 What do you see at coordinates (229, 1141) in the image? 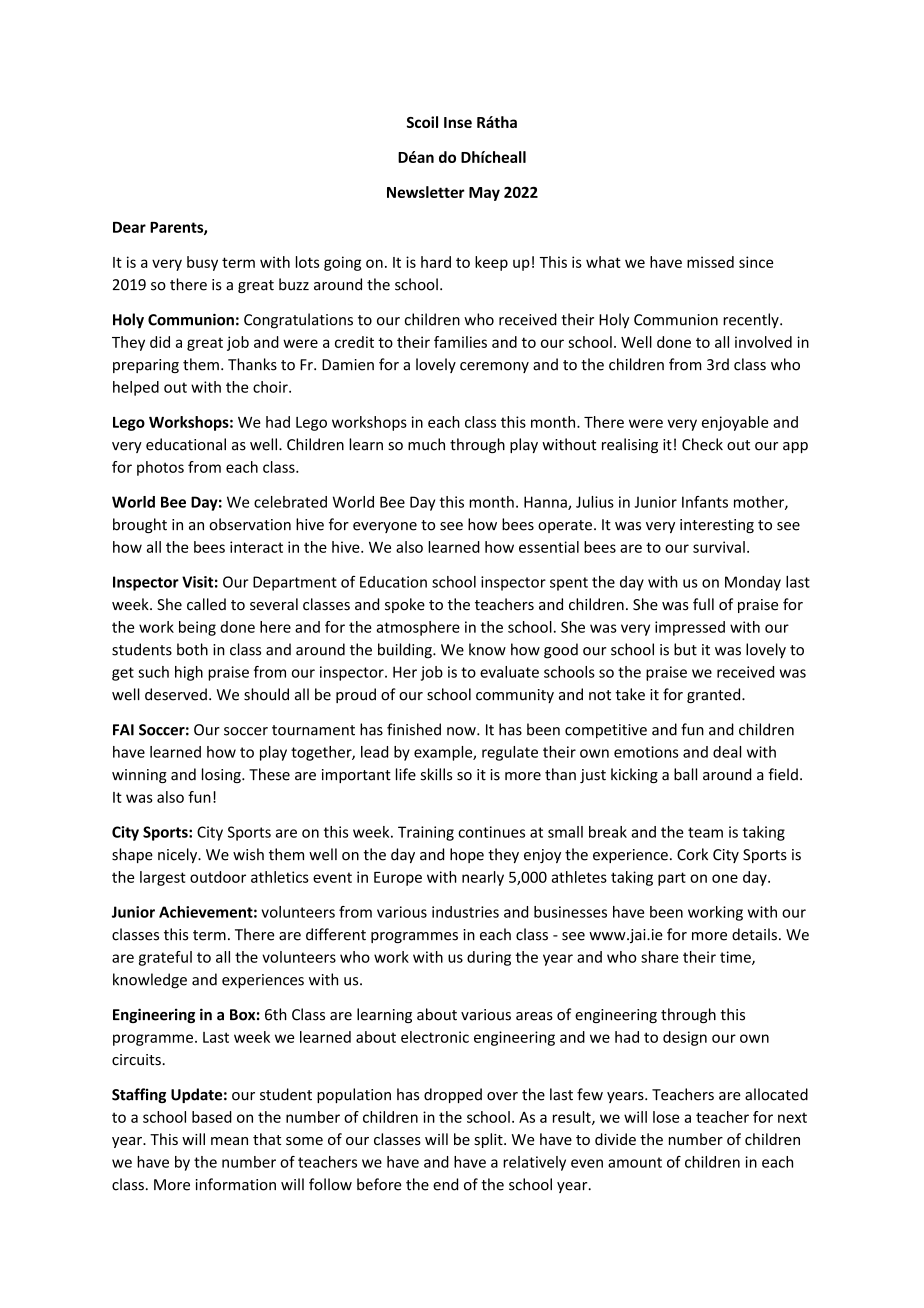
I see `mean` at bounding box center [229, 1141].
